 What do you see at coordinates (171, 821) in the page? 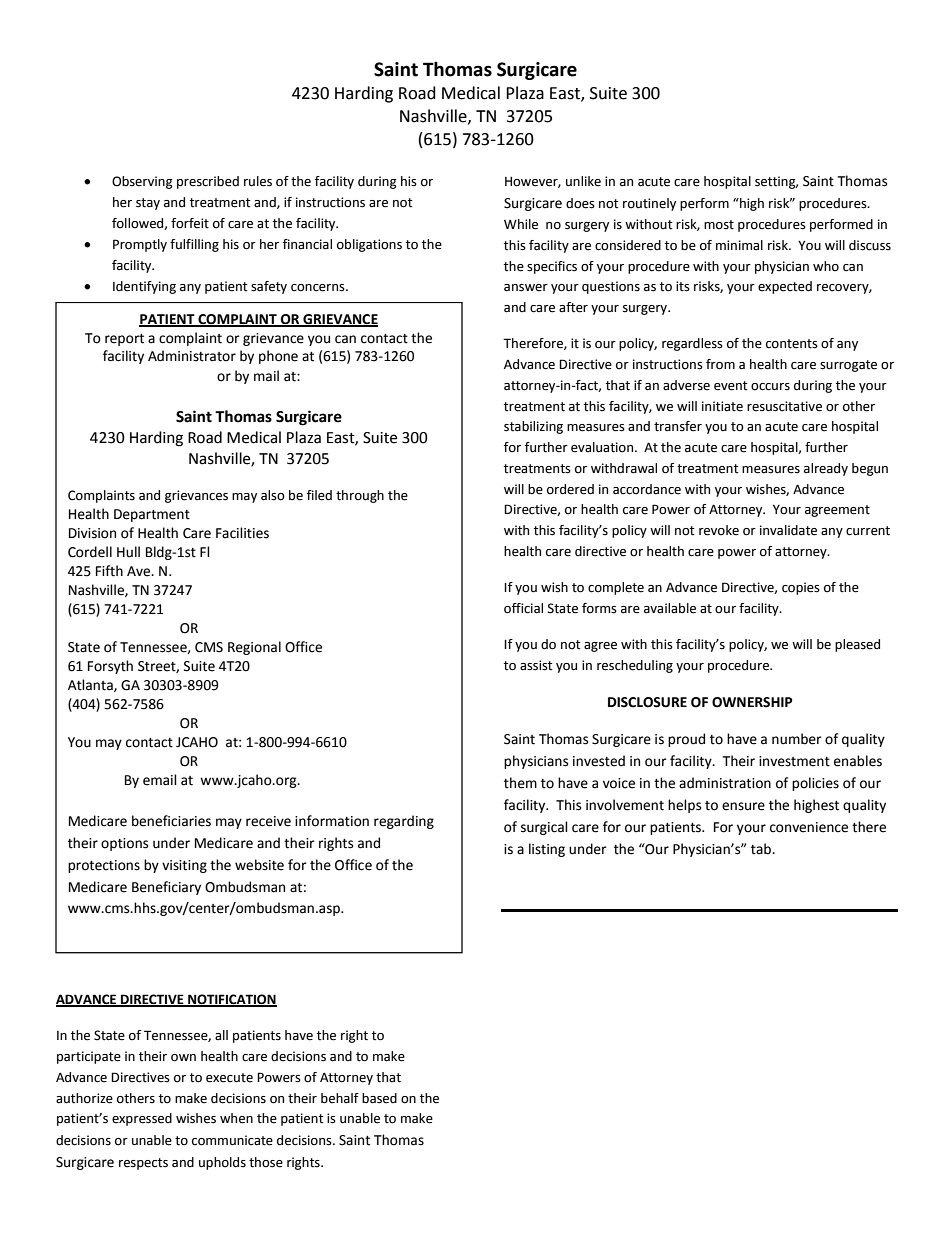
I see `beneficiaries` at bounding box center [171, 821].
